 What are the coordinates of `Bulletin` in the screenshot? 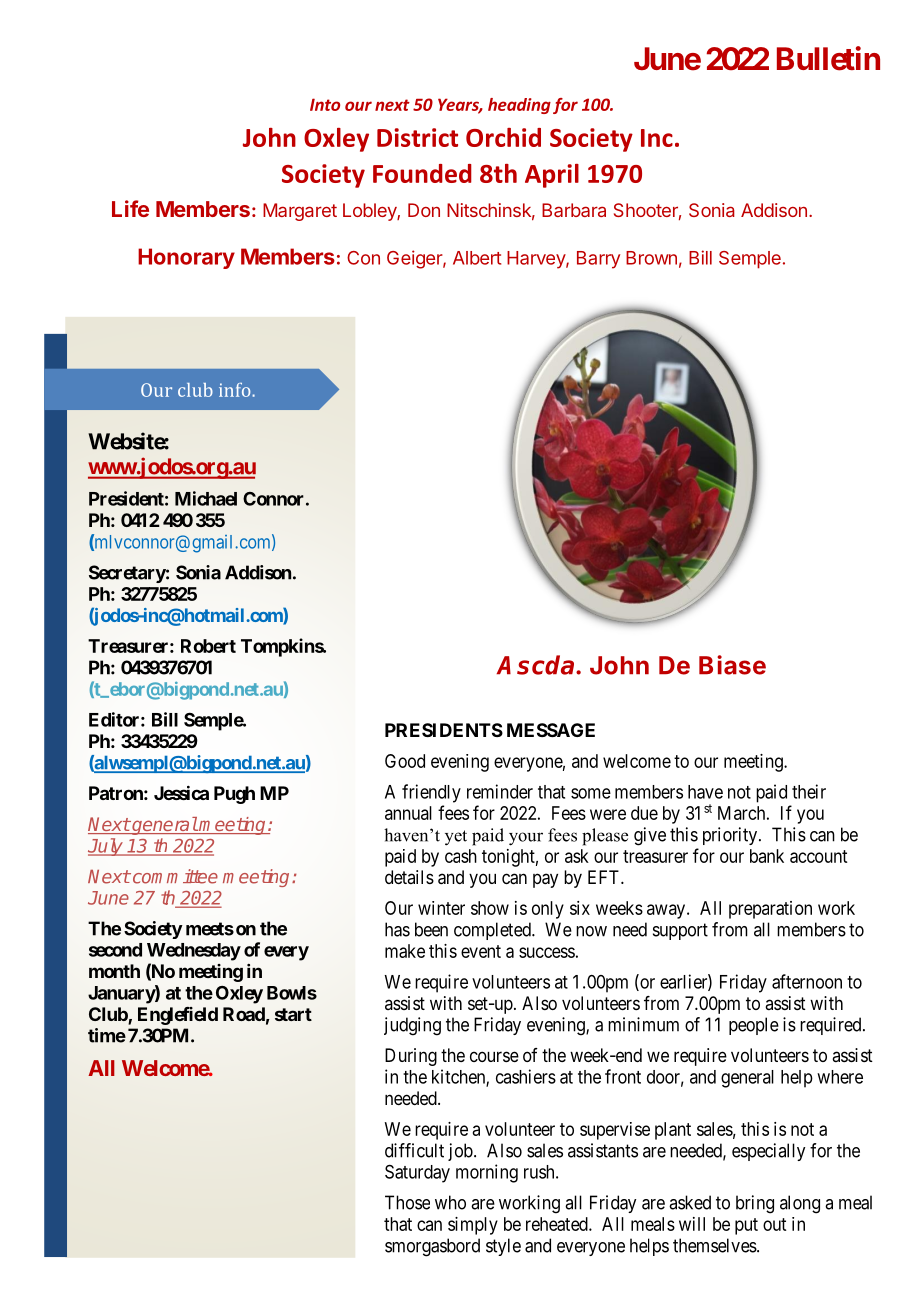 It's located at (828, 58).
